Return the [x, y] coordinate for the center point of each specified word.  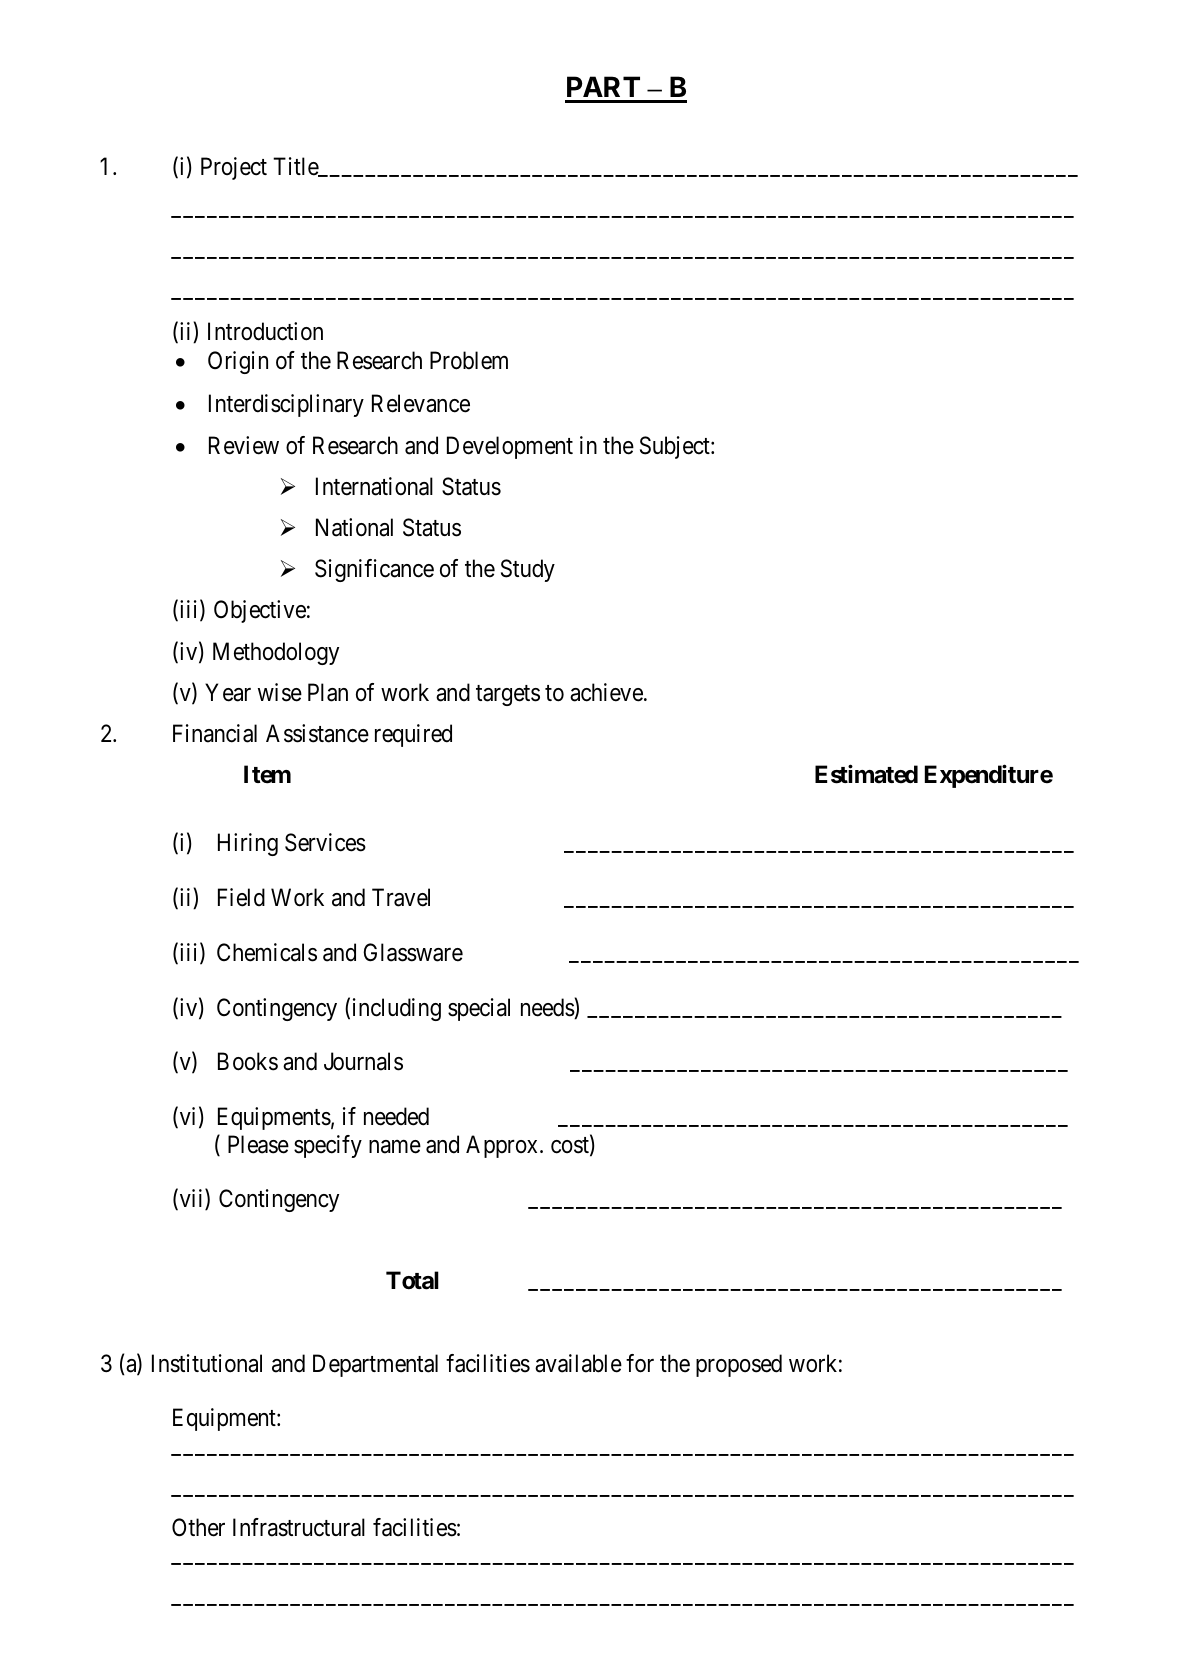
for [640, 1363]
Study [528, 570]
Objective [260, 611]
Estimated [866, 774]
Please [258, 1144]
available [578, 1363]
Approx [503, 1146]
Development [510, 447]
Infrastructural [299, 1527]
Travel [401, 897]
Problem [469, 360]
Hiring [248, 844]
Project [234, 168]
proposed [739, 1365]
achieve [606, 692]
